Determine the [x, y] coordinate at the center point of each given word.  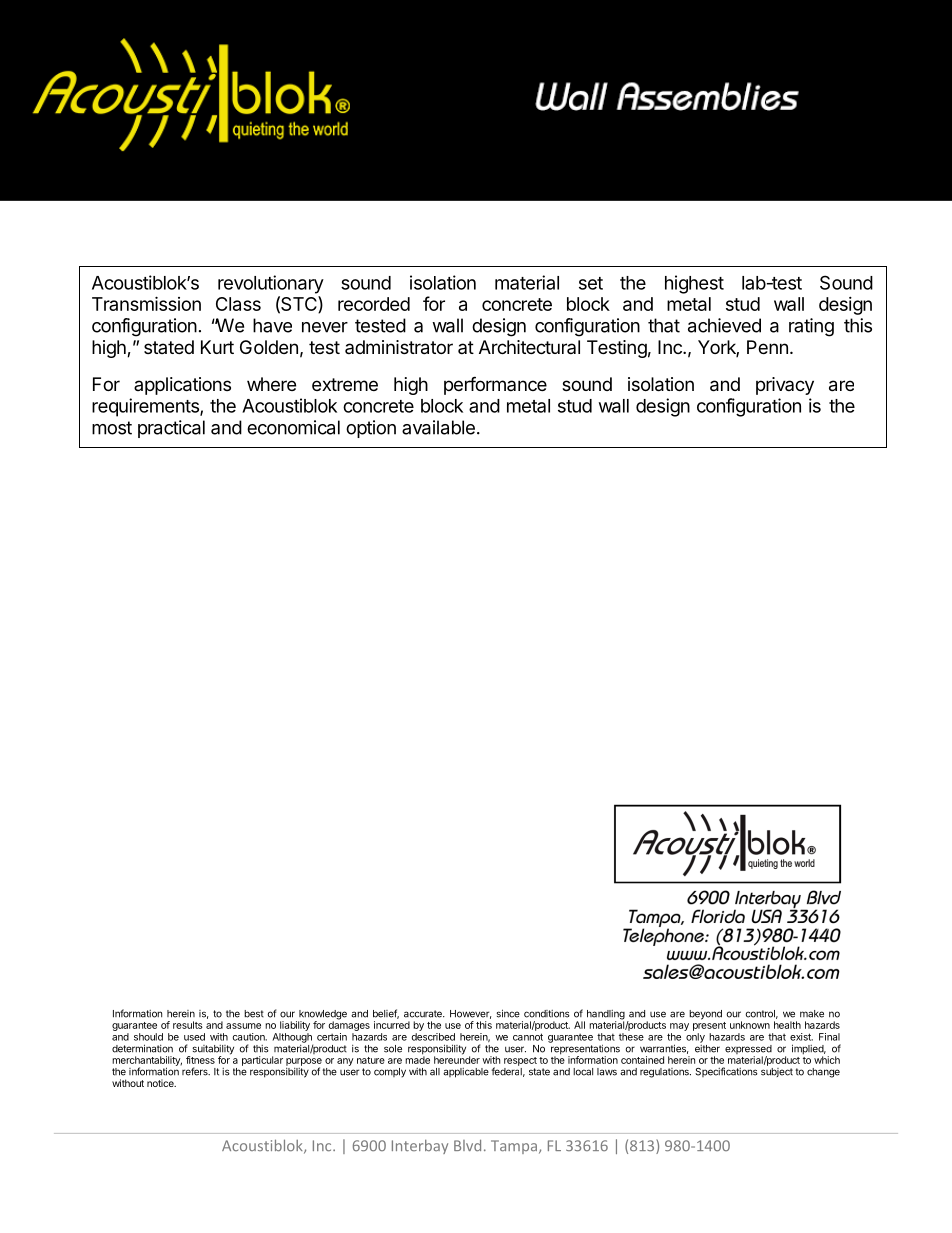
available [438, 427]
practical [171, 429]
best [254, 1014]
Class [238, 304]
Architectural [529, 347]
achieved [724, 325]
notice [161, 1083]
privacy [785, 386]
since [508, 1013]
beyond [705, 1015]
